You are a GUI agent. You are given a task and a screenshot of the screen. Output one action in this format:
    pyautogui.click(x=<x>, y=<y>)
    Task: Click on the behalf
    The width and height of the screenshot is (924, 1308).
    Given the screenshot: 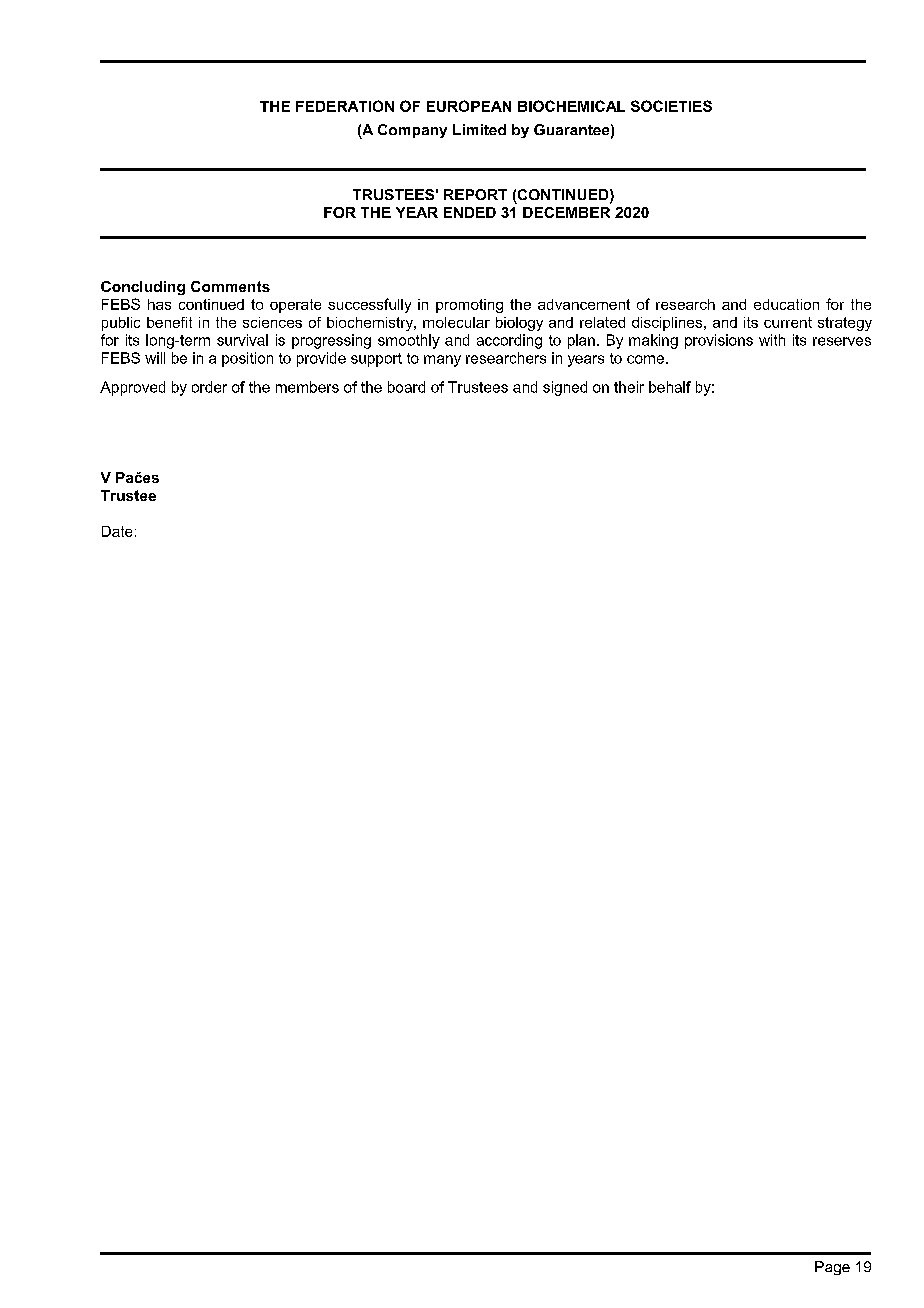 What is the action you would take?
    pyautogui.click(x=670, y=387)
